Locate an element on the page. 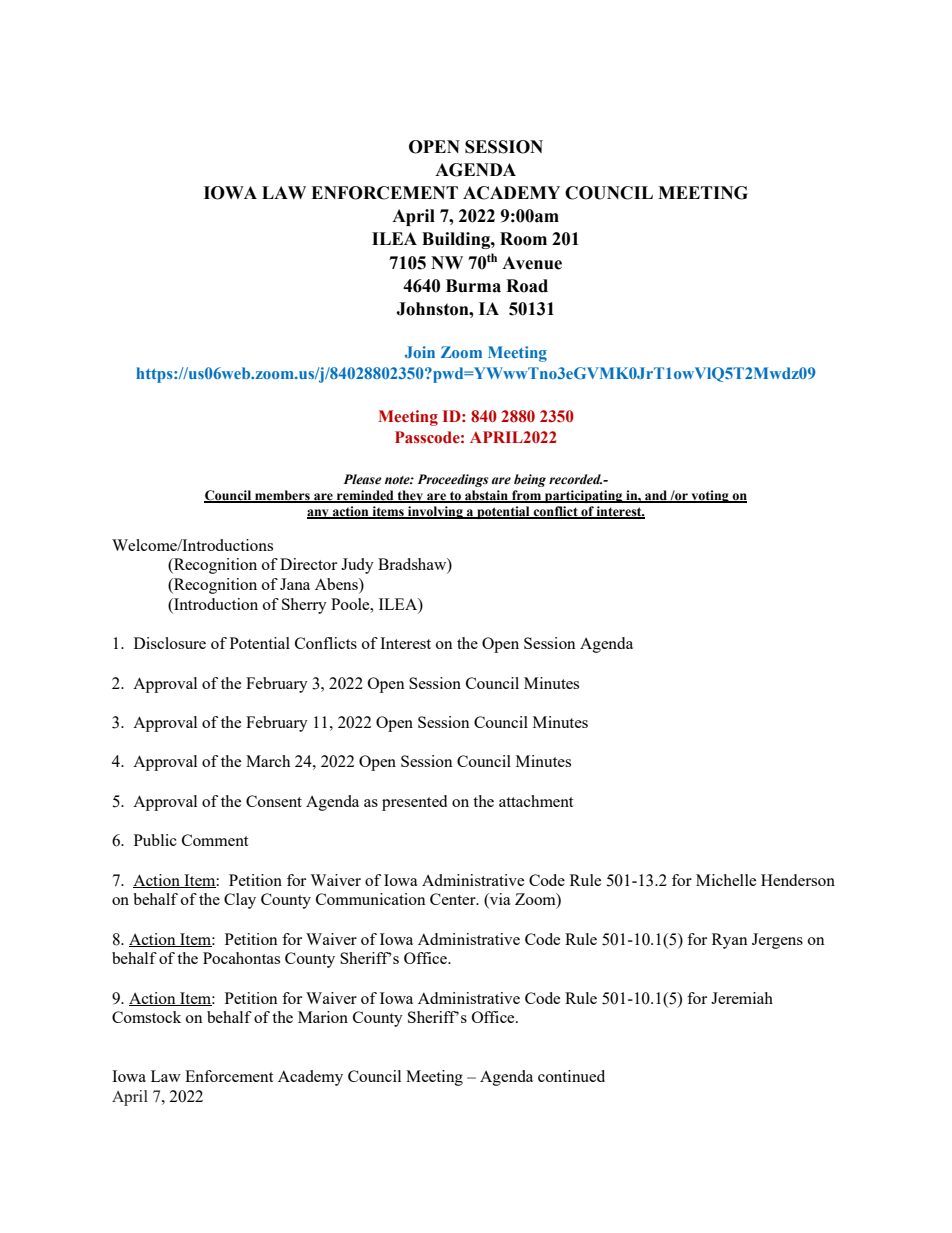 The height and width of the image is (1233, 952). Join is located at coordinates (420, 352).
